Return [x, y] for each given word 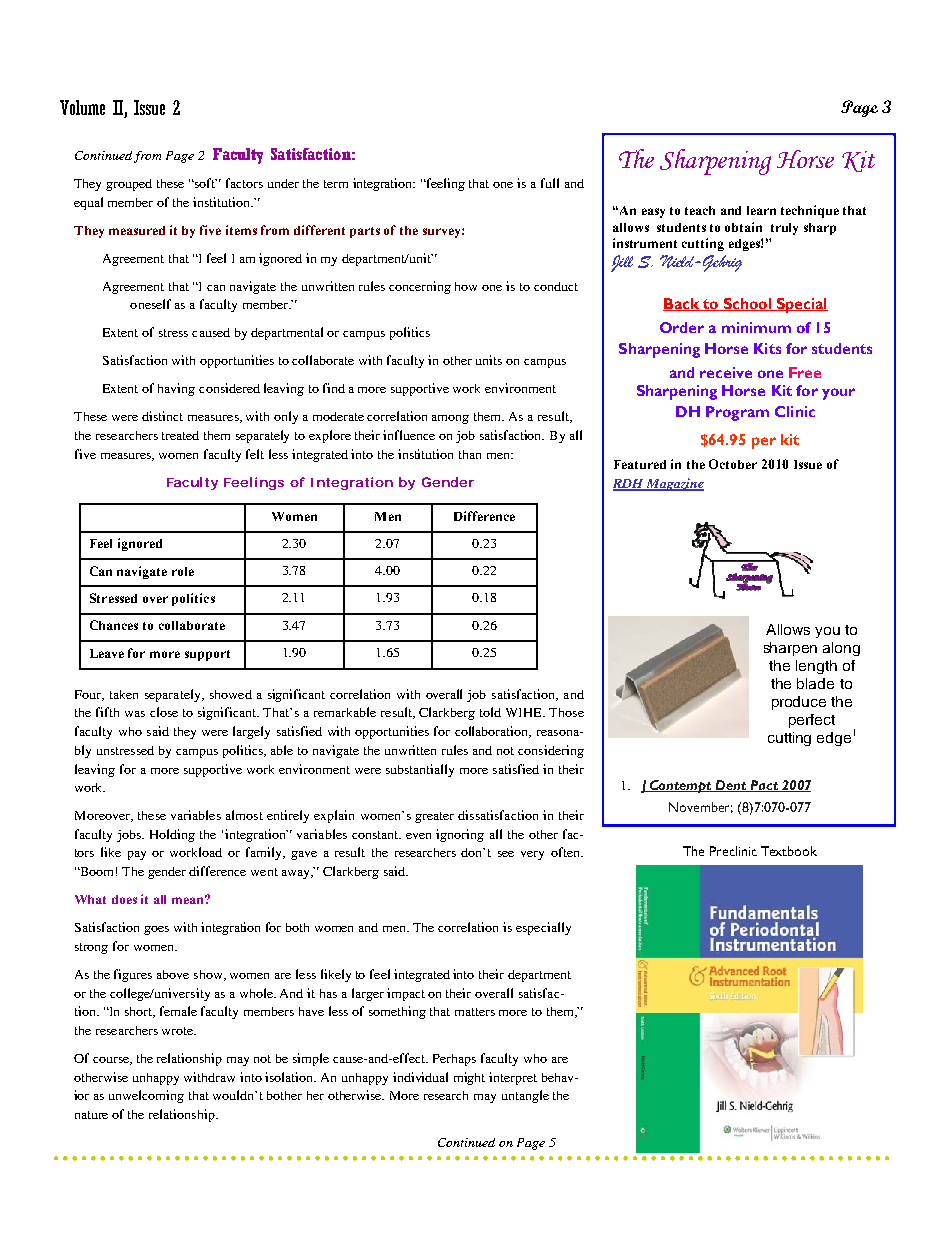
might [469, 1078]
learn [761, 210]
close [164, 712]
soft [205, 183]
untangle [525, 1096]
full [550, 183]
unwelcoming [146, 1096]
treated [180, 435]
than [470, 454]
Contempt [681, 786]
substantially [420, 770]
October [733, 464]
